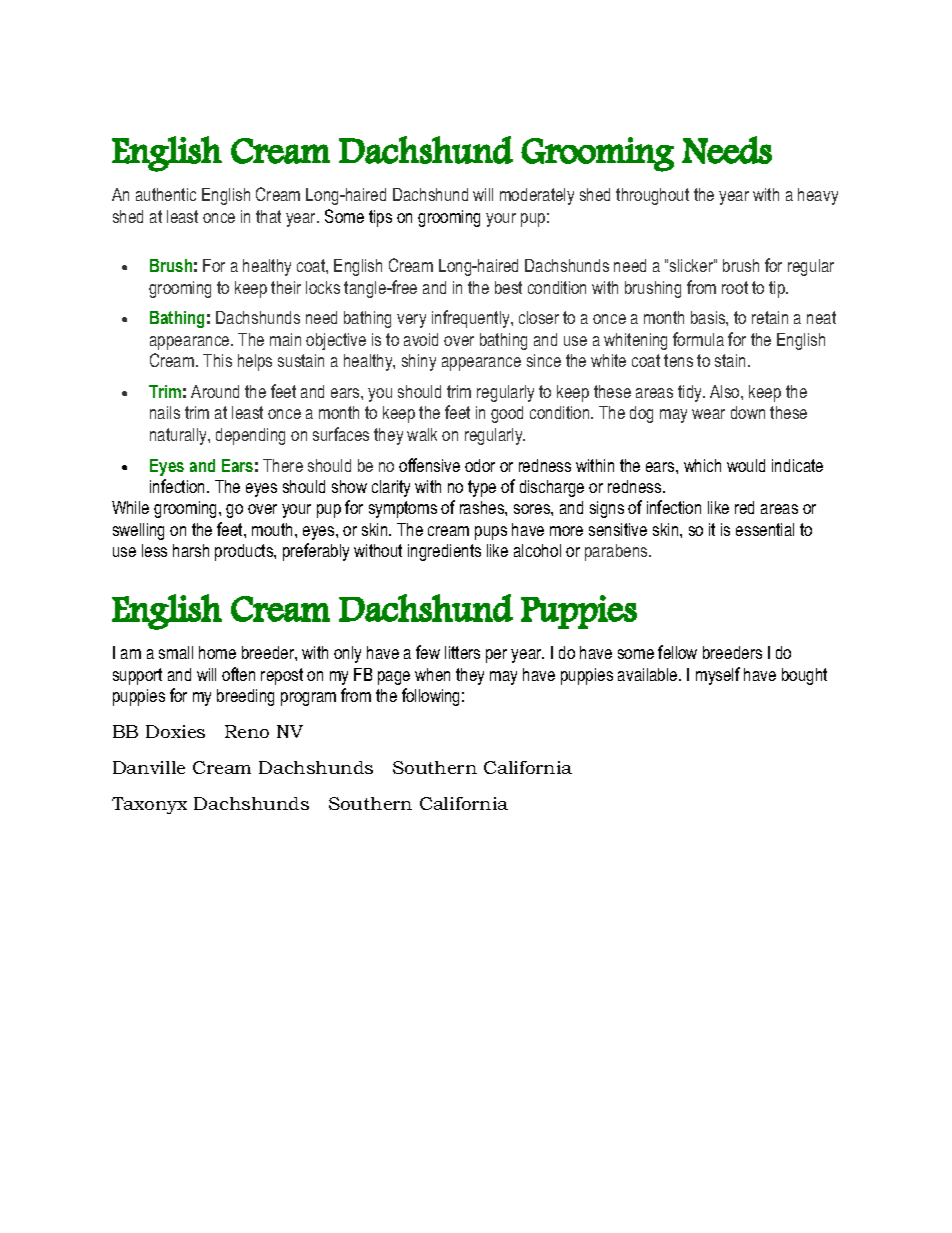  Describe the element at coordinates (421, 339) in the page. I see `avoid` at that location.
